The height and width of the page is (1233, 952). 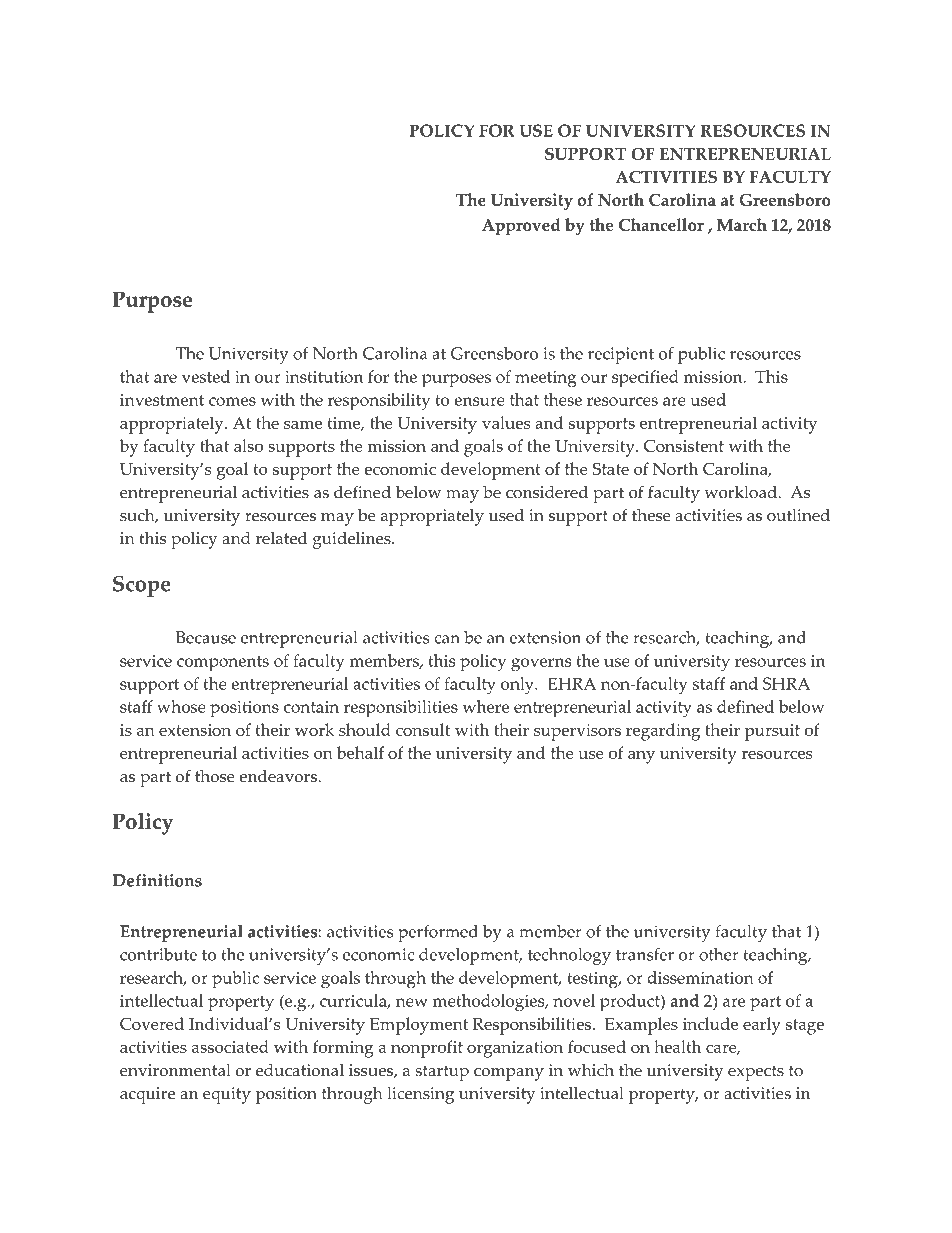 What do you see at coordinates (206, 376) in the page?
I see `vested` at bounding box center [206, 376].
